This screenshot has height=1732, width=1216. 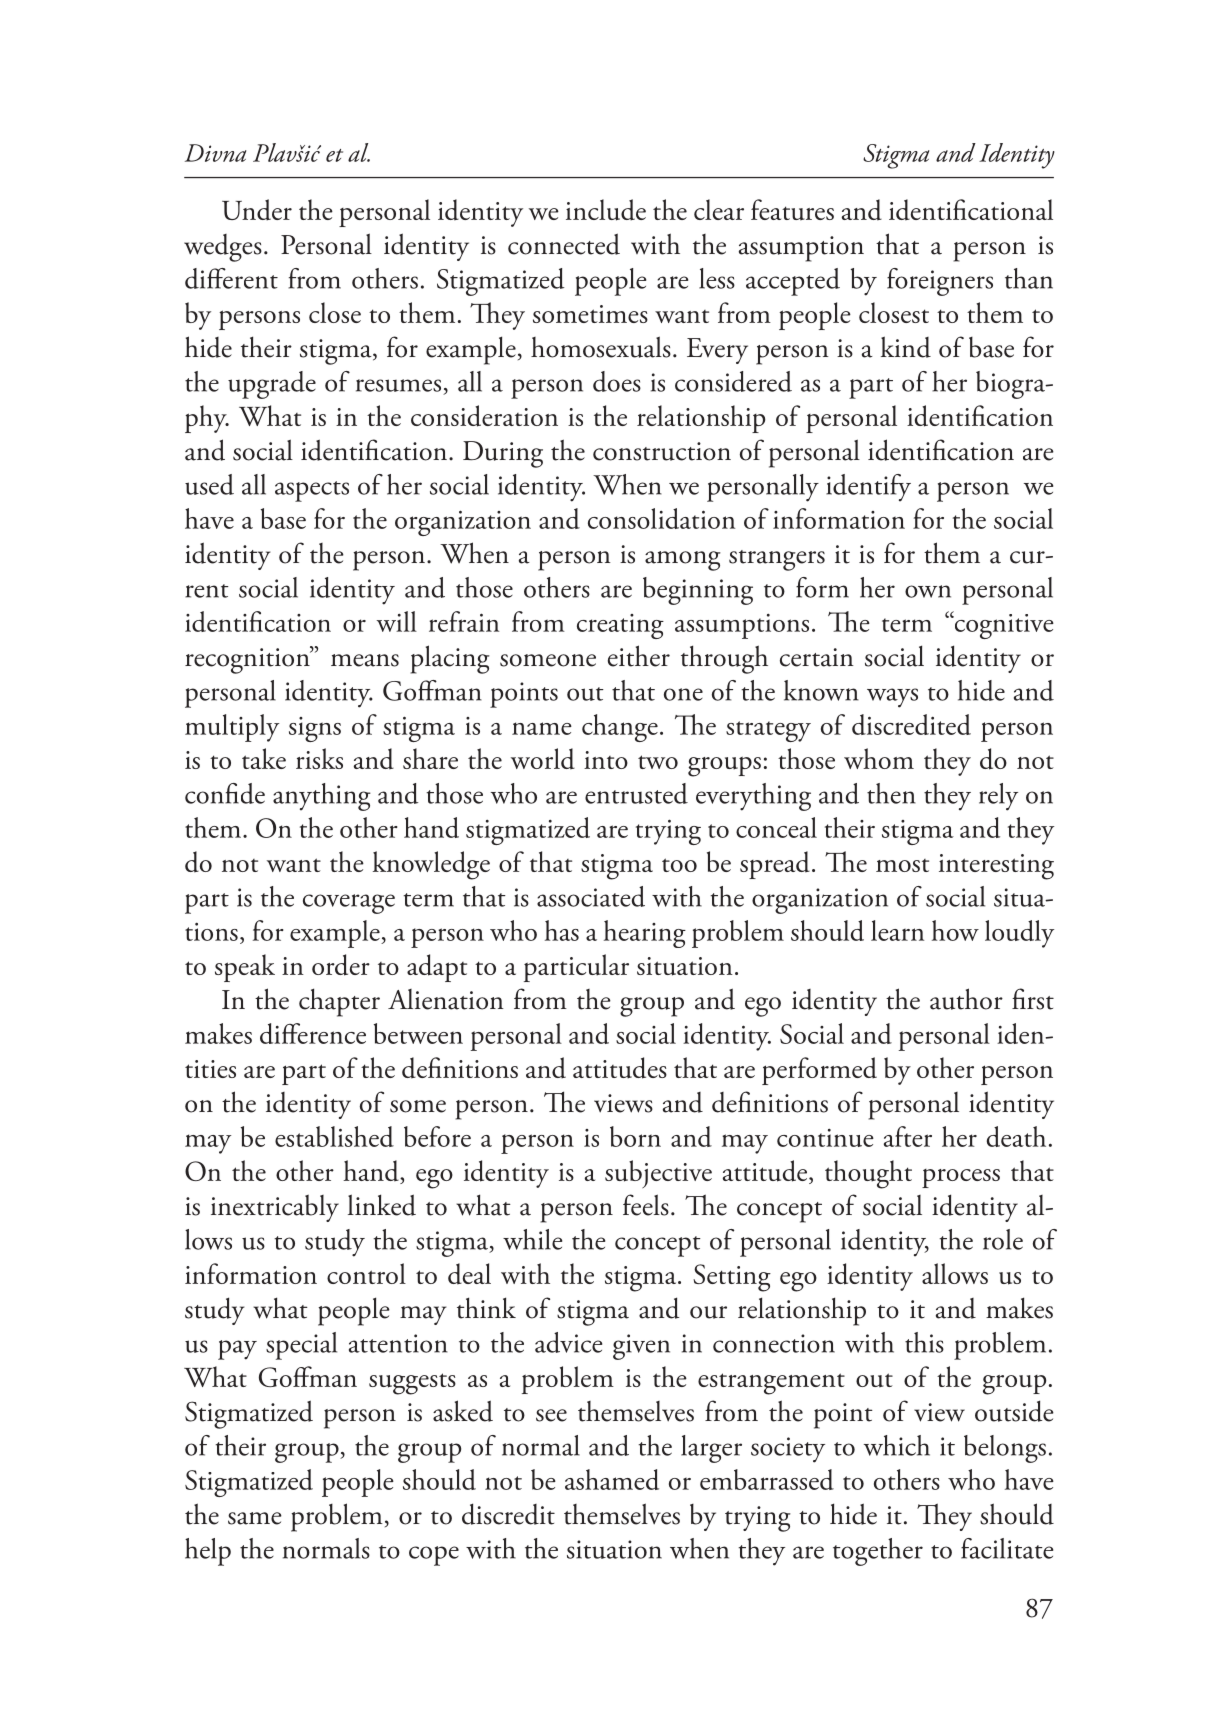 What do you see at coordinates (606, 210) in the screenshot?
I see `include` at bounding box center [606, 210].
